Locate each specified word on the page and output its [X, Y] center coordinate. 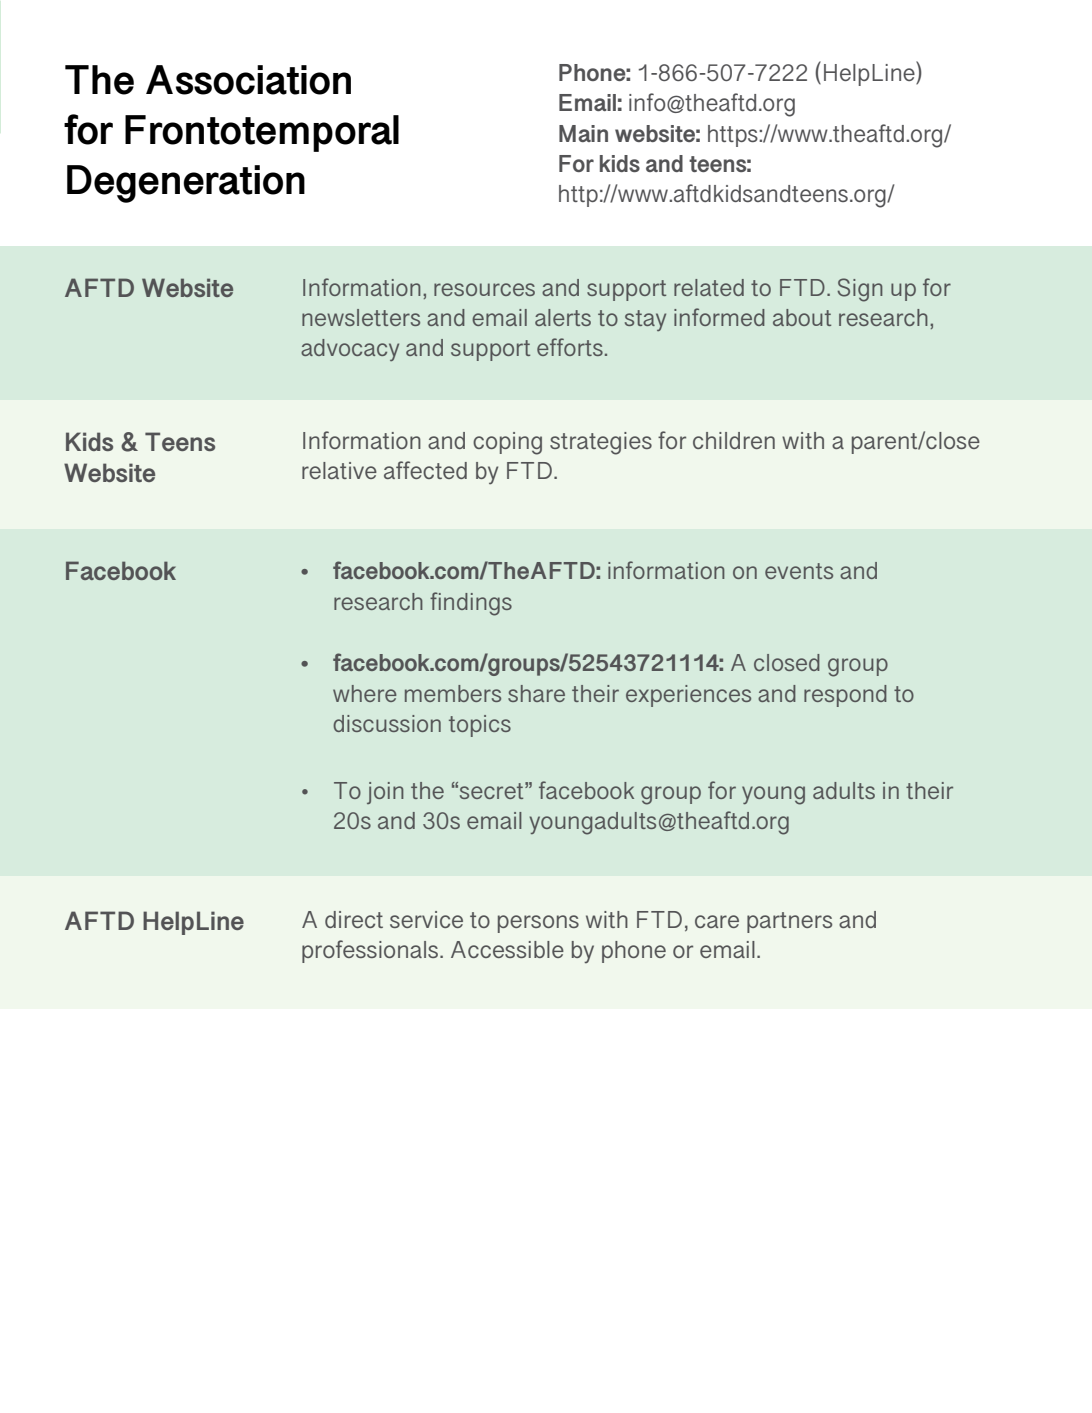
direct [354, 919]
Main [583, 133]
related [709, 287]
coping [507, 443]
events [799, 571]
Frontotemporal [262, 133]
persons [538, 924]
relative [339, 470]
